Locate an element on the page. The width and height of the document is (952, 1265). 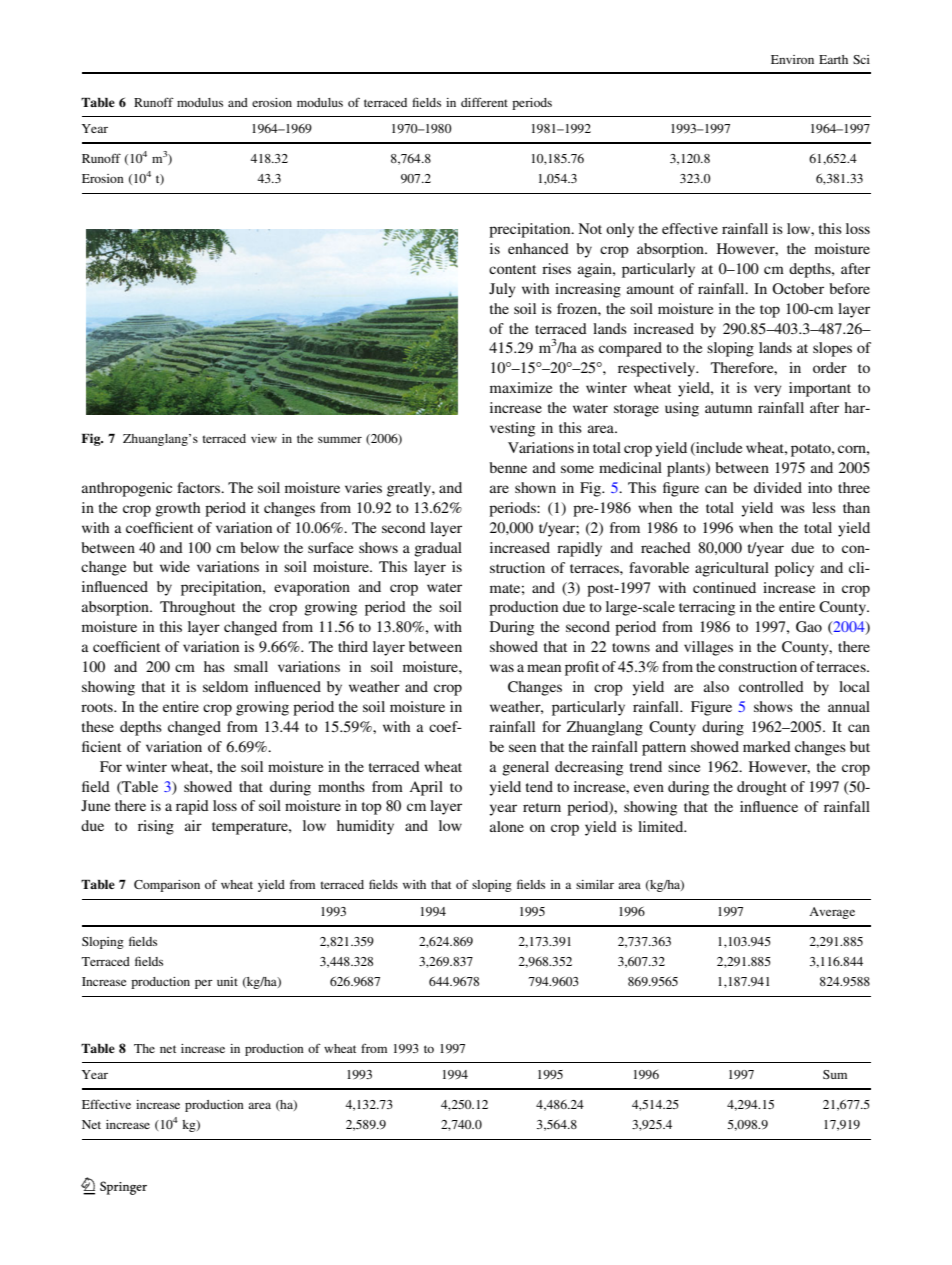
Environ is located at coordinates (792, 59).
